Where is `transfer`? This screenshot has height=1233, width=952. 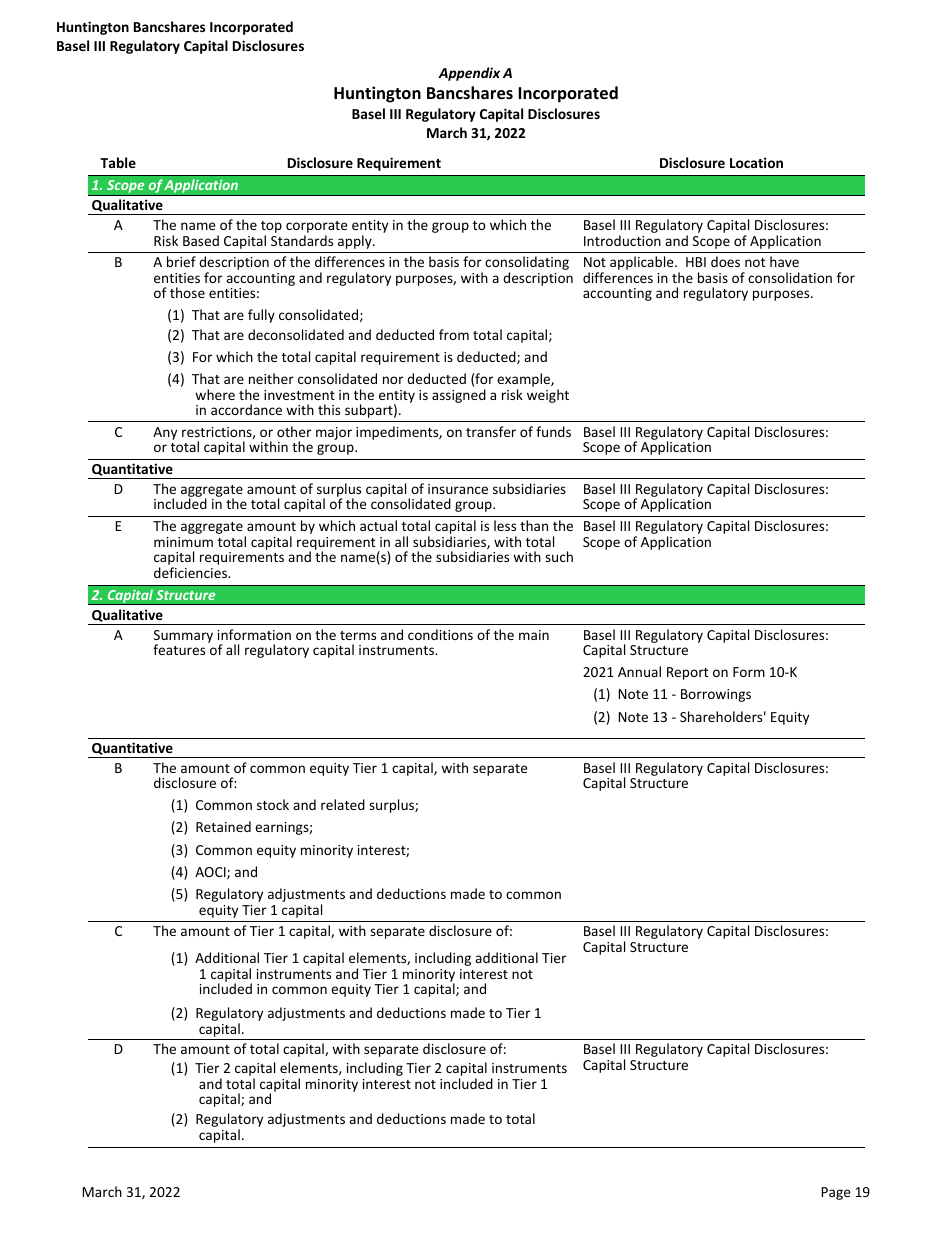
transfer is located at coordinates (491, 431).
